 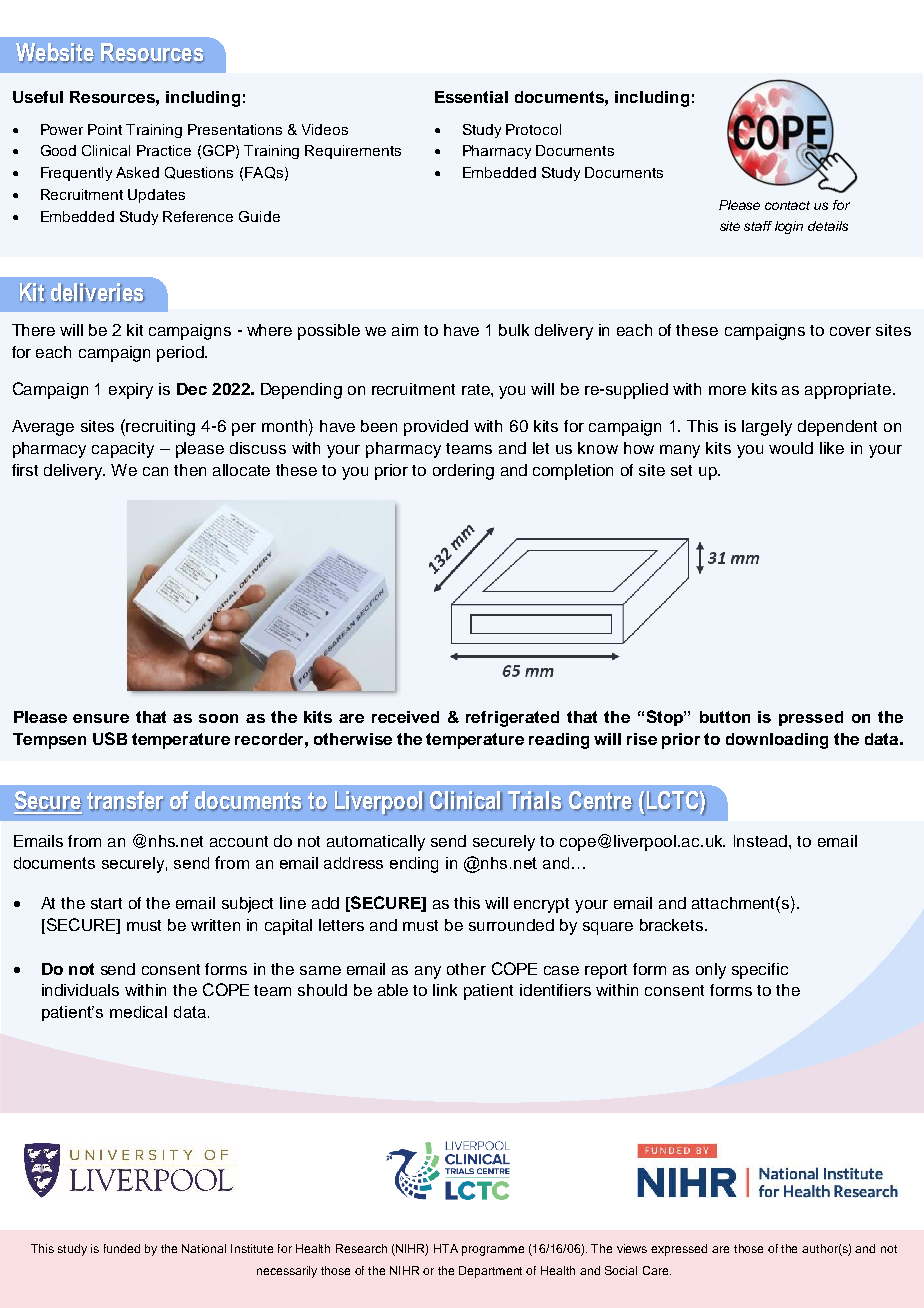 What do you see at coordinates (493, 1251) in the document?
I see `programme` at bounding box center [493, 1251].
